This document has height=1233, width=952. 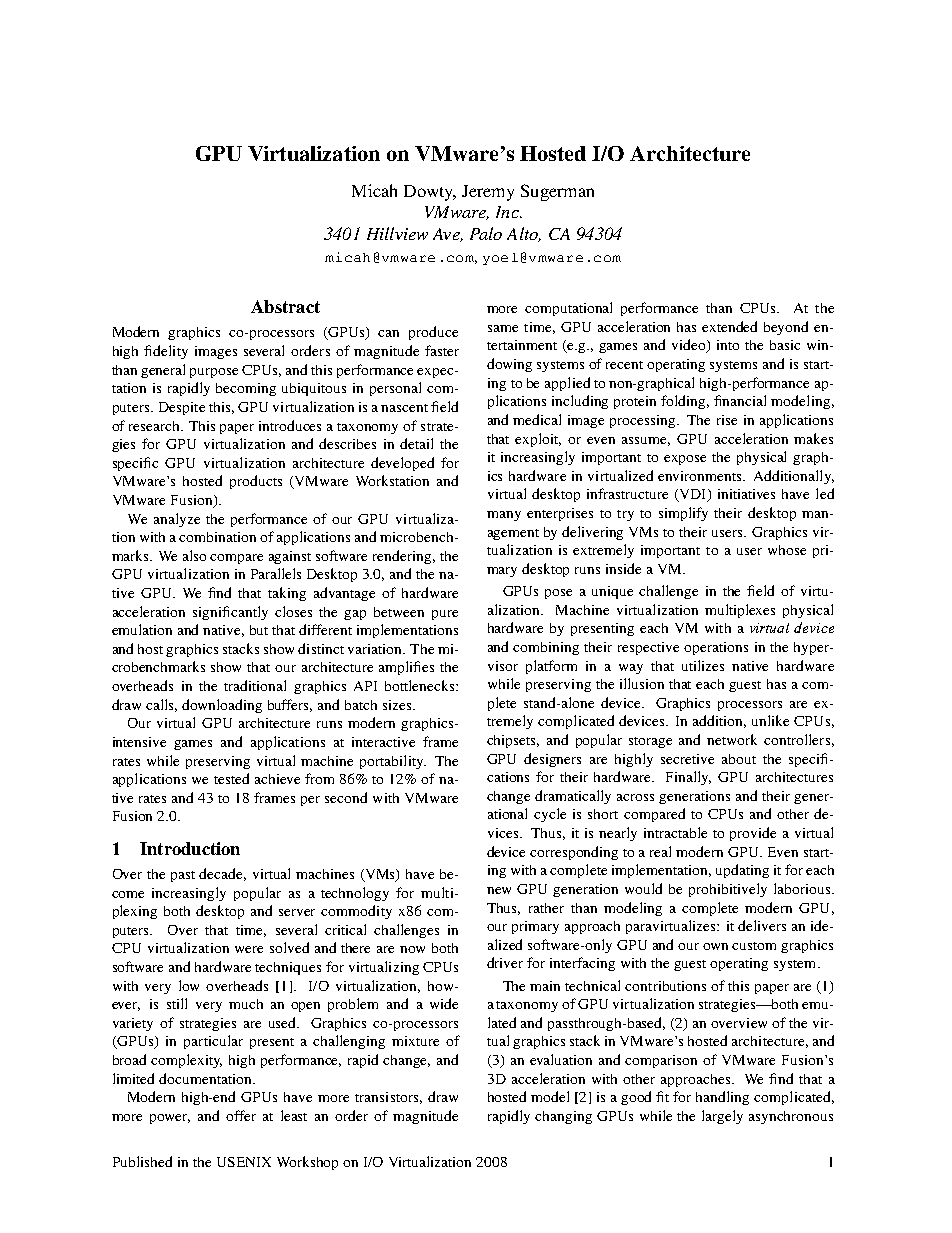 I want to click on Palo, so click(x=486, y=233).
